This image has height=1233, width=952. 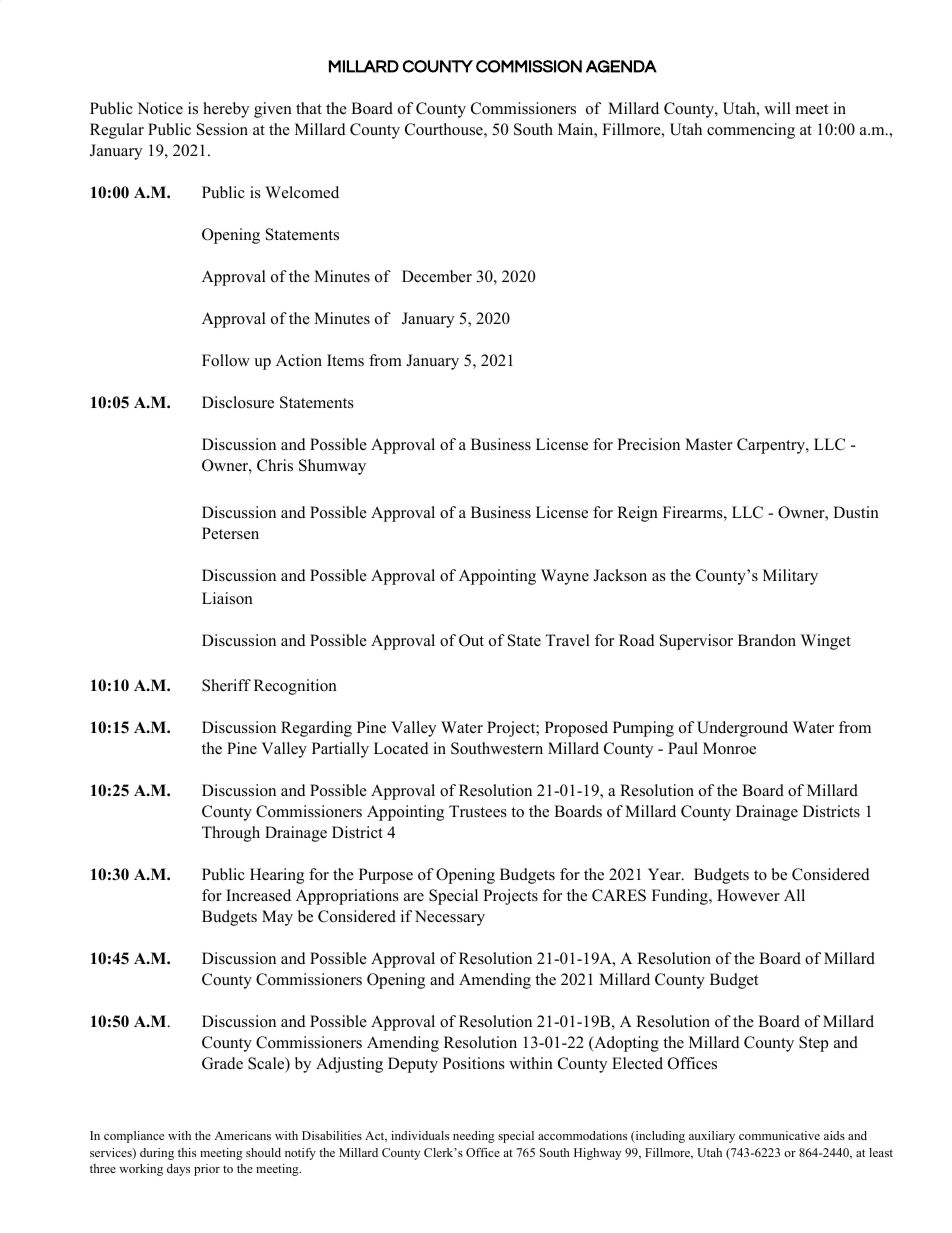 What do you see at coordinates (779, 1135) in the image?
I see `communicative` at bounding box center [779, 1135].
